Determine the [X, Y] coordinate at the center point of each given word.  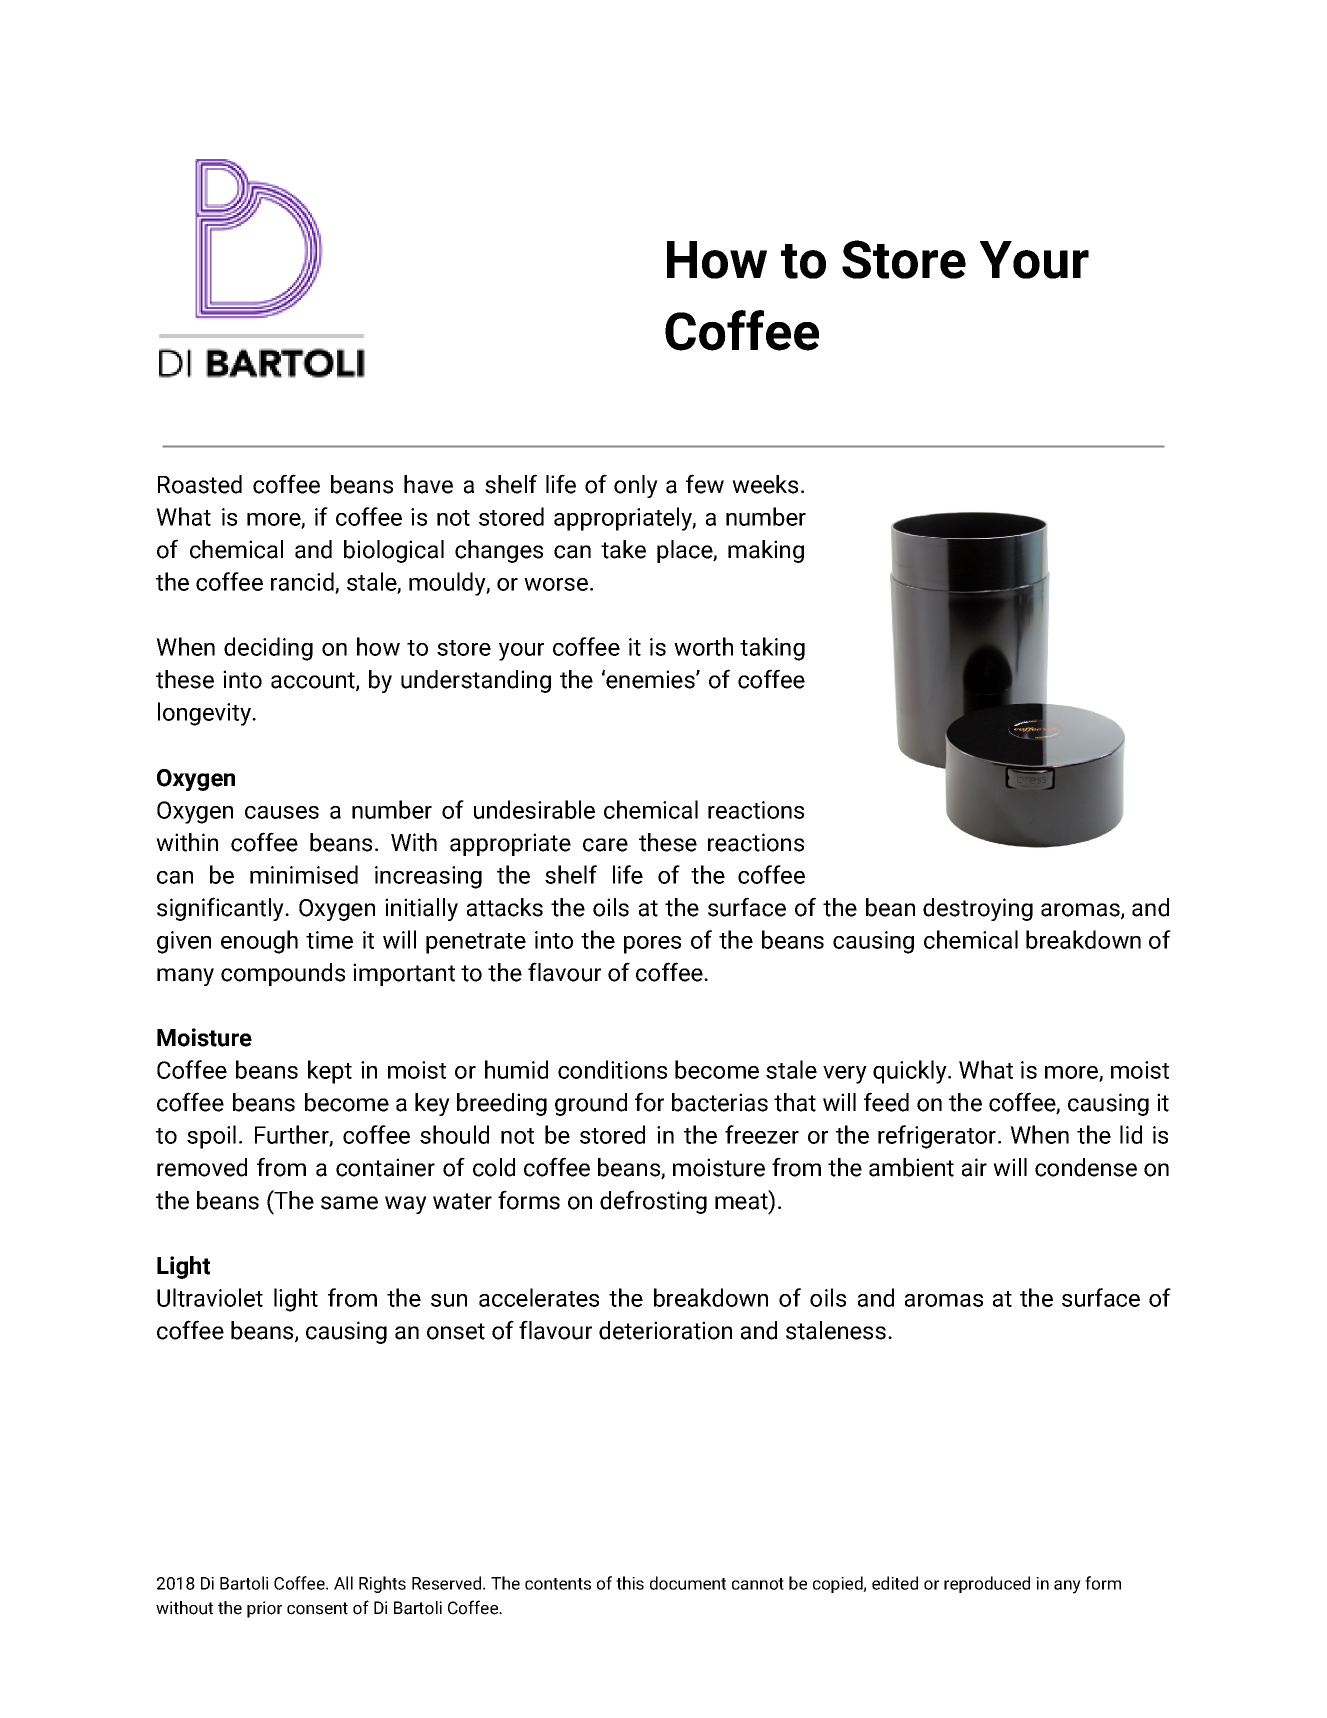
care [605, 845]
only [636, 486]
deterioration [665, 1330]
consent [317, 1608]
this [630, 1583]
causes [282, 812]
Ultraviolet [210, 1297]
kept [330, 1072]
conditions [612, 1069]
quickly [911, 1072]
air [974, 1167]
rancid [303, 582]
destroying [978, 909]
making [766, 551]
